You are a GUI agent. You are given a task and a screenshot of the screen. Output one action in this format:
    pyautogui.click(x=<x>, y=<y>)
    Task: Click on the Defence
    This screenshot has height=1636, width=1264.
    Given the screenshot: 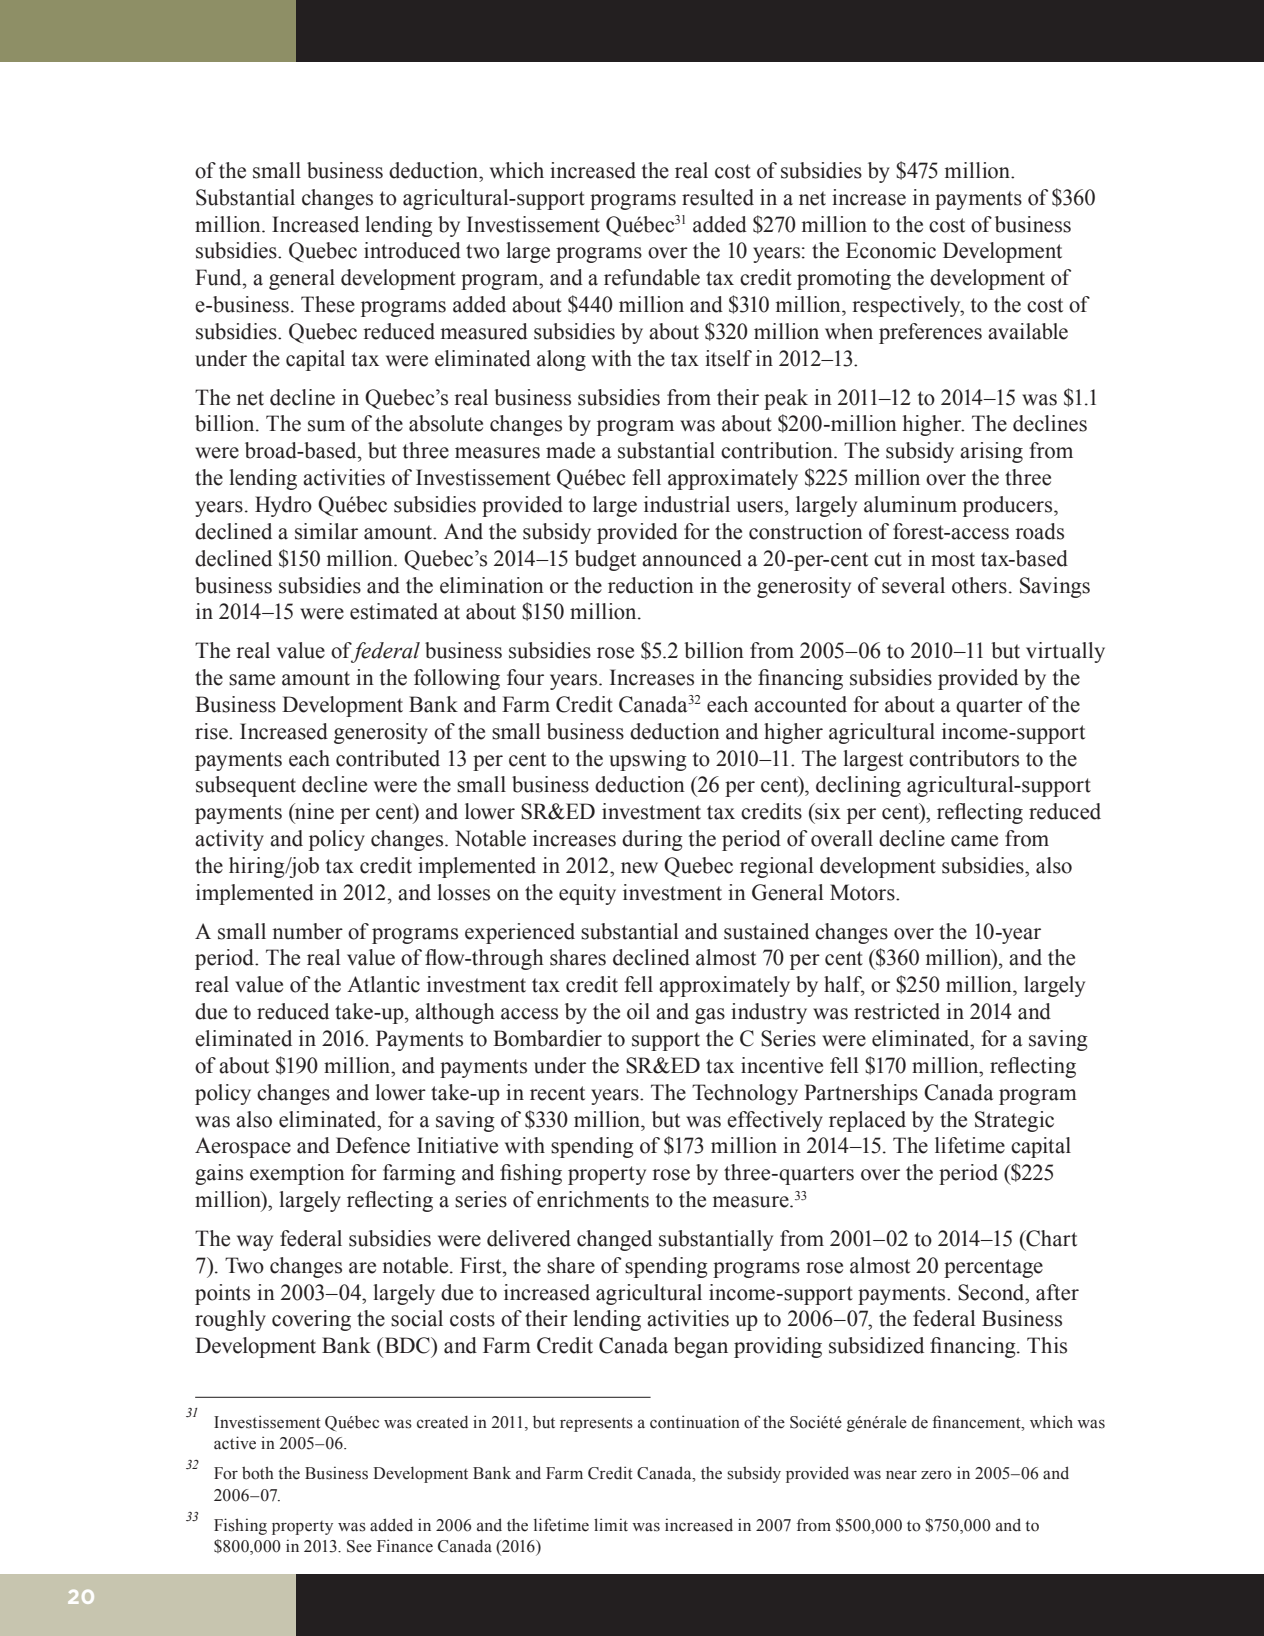 What is the action you would take?
    pyautogui.click(x=373, y=1145)
